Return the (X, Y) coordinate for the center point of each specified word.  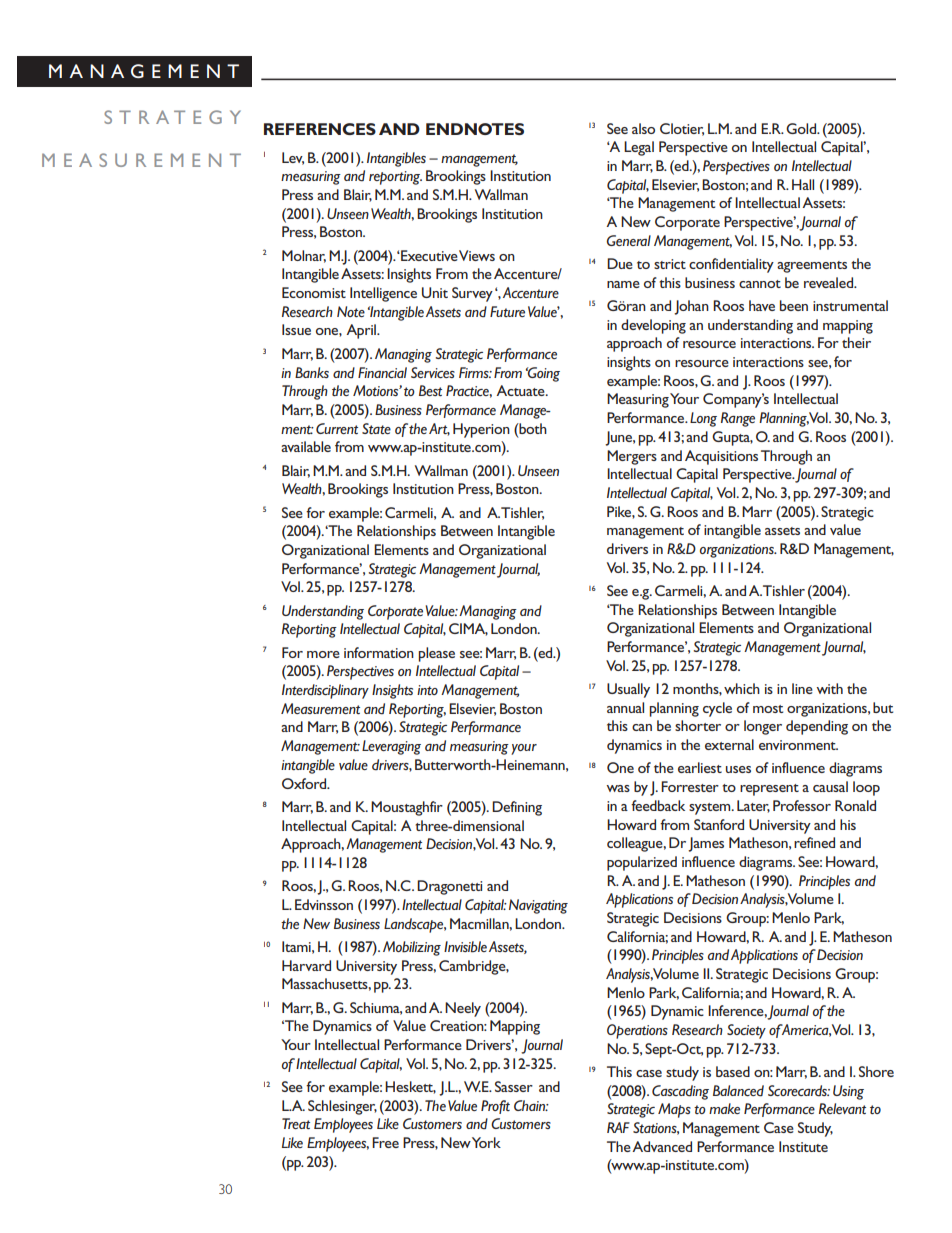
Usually (628, 690)
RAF (618, 1127)
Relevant (842, 1108)
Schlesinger (342, 1107)
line (802, 688)
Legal (639, 148)
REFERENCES (320, 129)
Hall (803, 184)
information (379, 652)
